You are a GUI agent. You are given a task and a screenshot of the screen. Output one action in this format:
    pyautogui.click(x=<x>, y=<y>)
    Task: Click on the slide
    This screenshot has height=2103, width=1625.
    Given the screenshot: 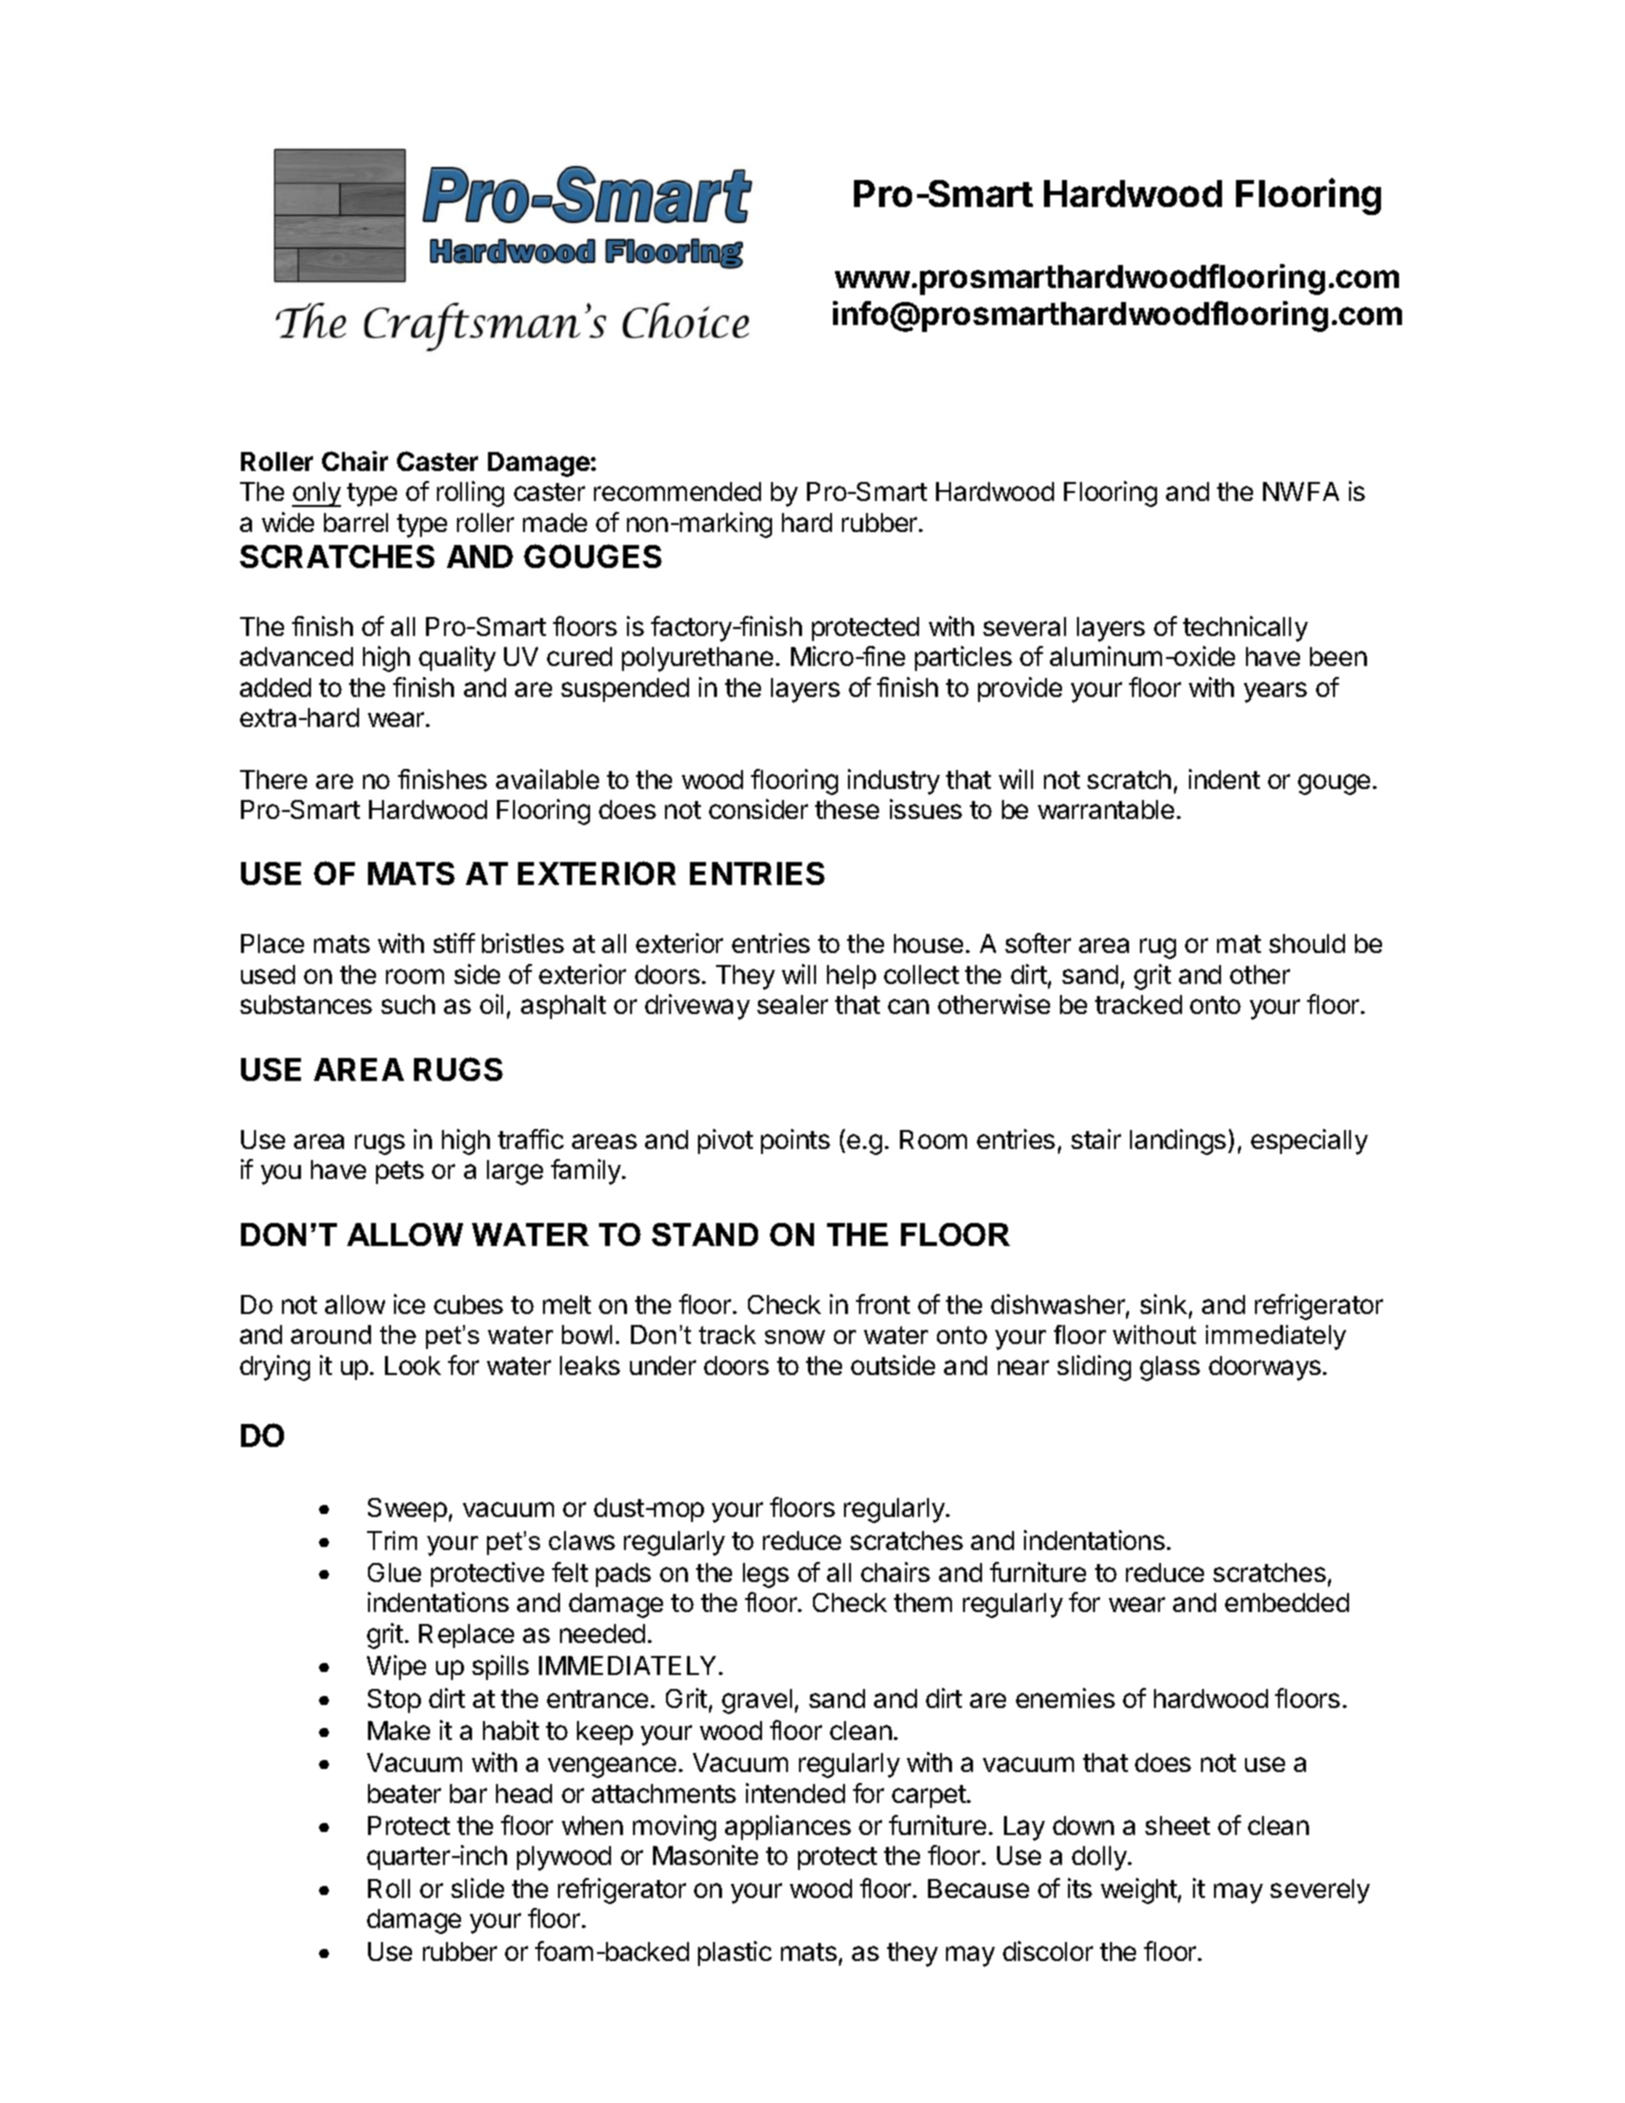 What is the action you would take?
    pyautogui.click(x=477, y=1888)
